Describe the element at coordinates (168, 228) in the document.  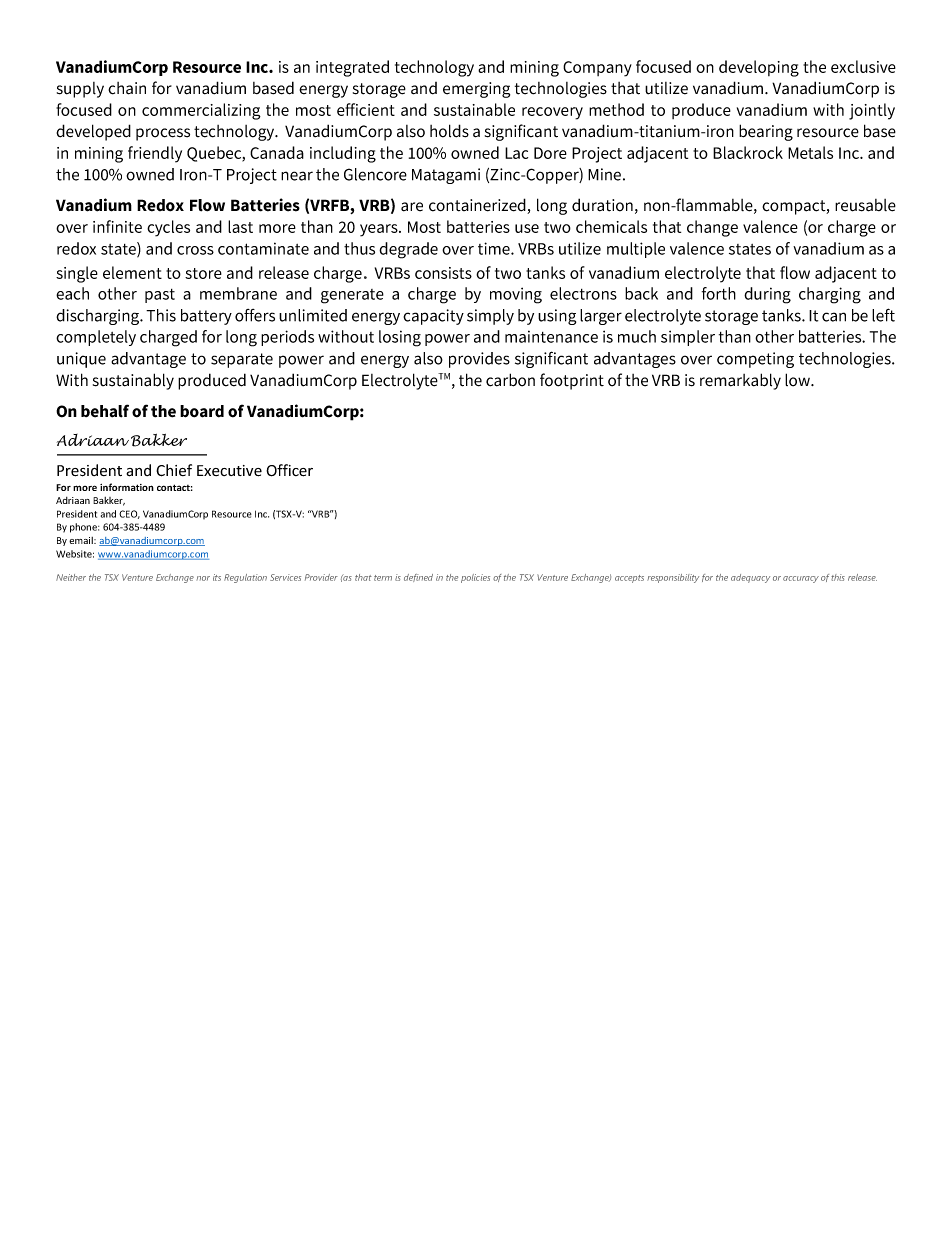
I see `cycles` at that location.
